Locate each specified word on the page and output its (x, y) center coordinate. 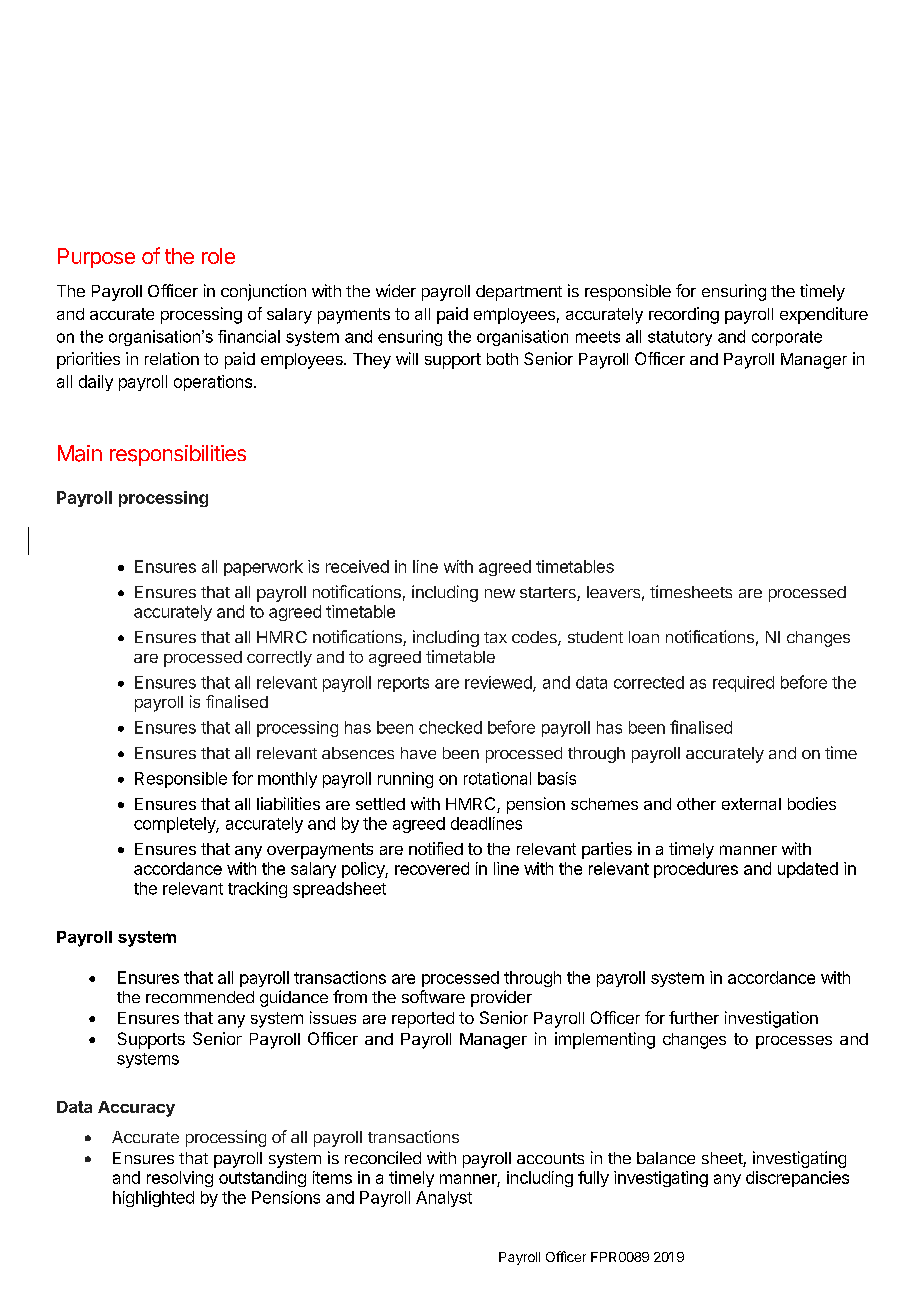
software (433, 996)
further (694, 1017)
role (218, 256)
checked (450, 727)
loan (644, 637)
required (743, 684)
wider (396, 290)
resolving (180, 1179)
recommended (200, 997)
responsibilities (178, 455)
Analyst (444, 1199)
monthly (287, 780)
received (357, 566)
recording (684, 315)
